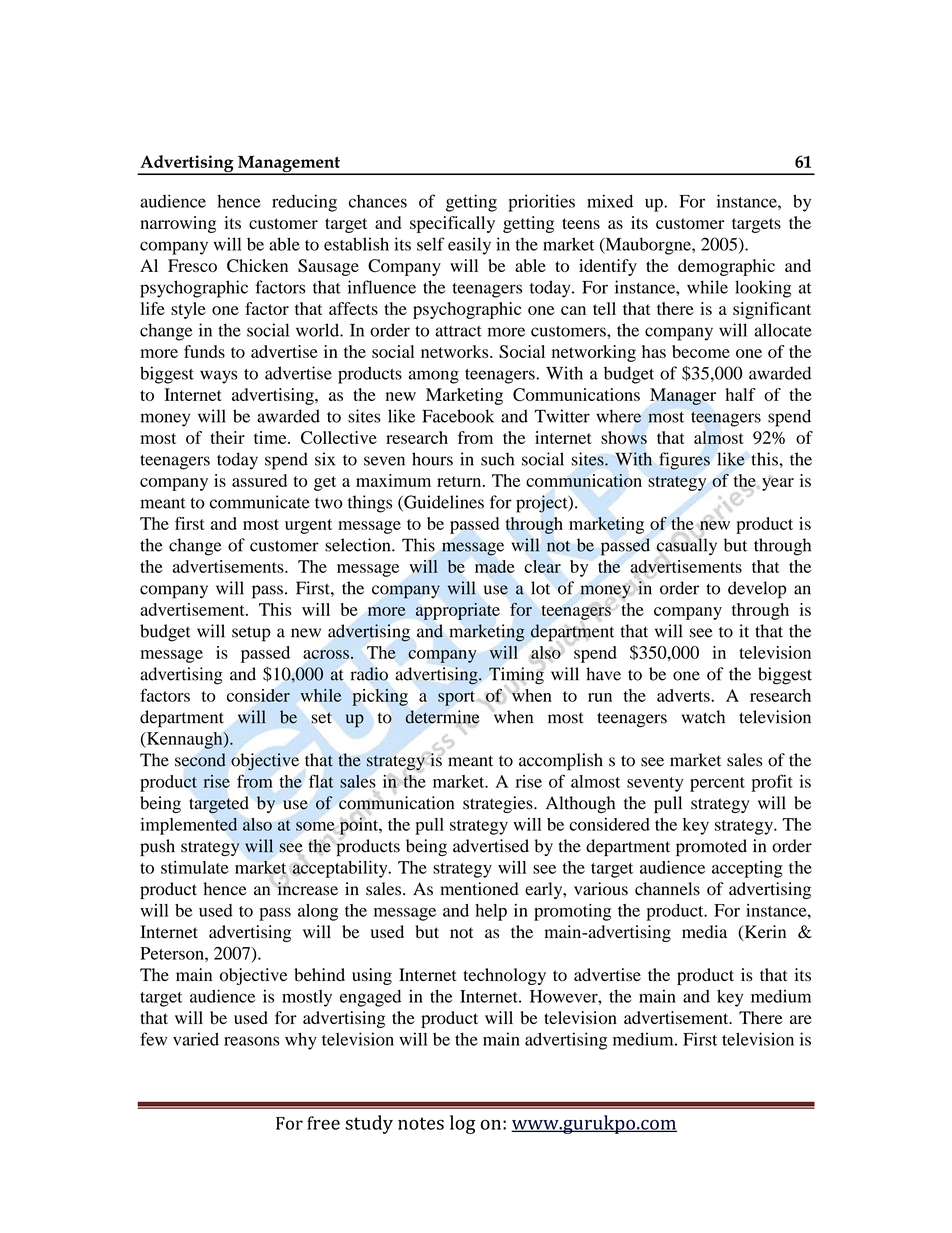 This page has width=952, height=1233. I want to click on specifically, so click(452, 224).
